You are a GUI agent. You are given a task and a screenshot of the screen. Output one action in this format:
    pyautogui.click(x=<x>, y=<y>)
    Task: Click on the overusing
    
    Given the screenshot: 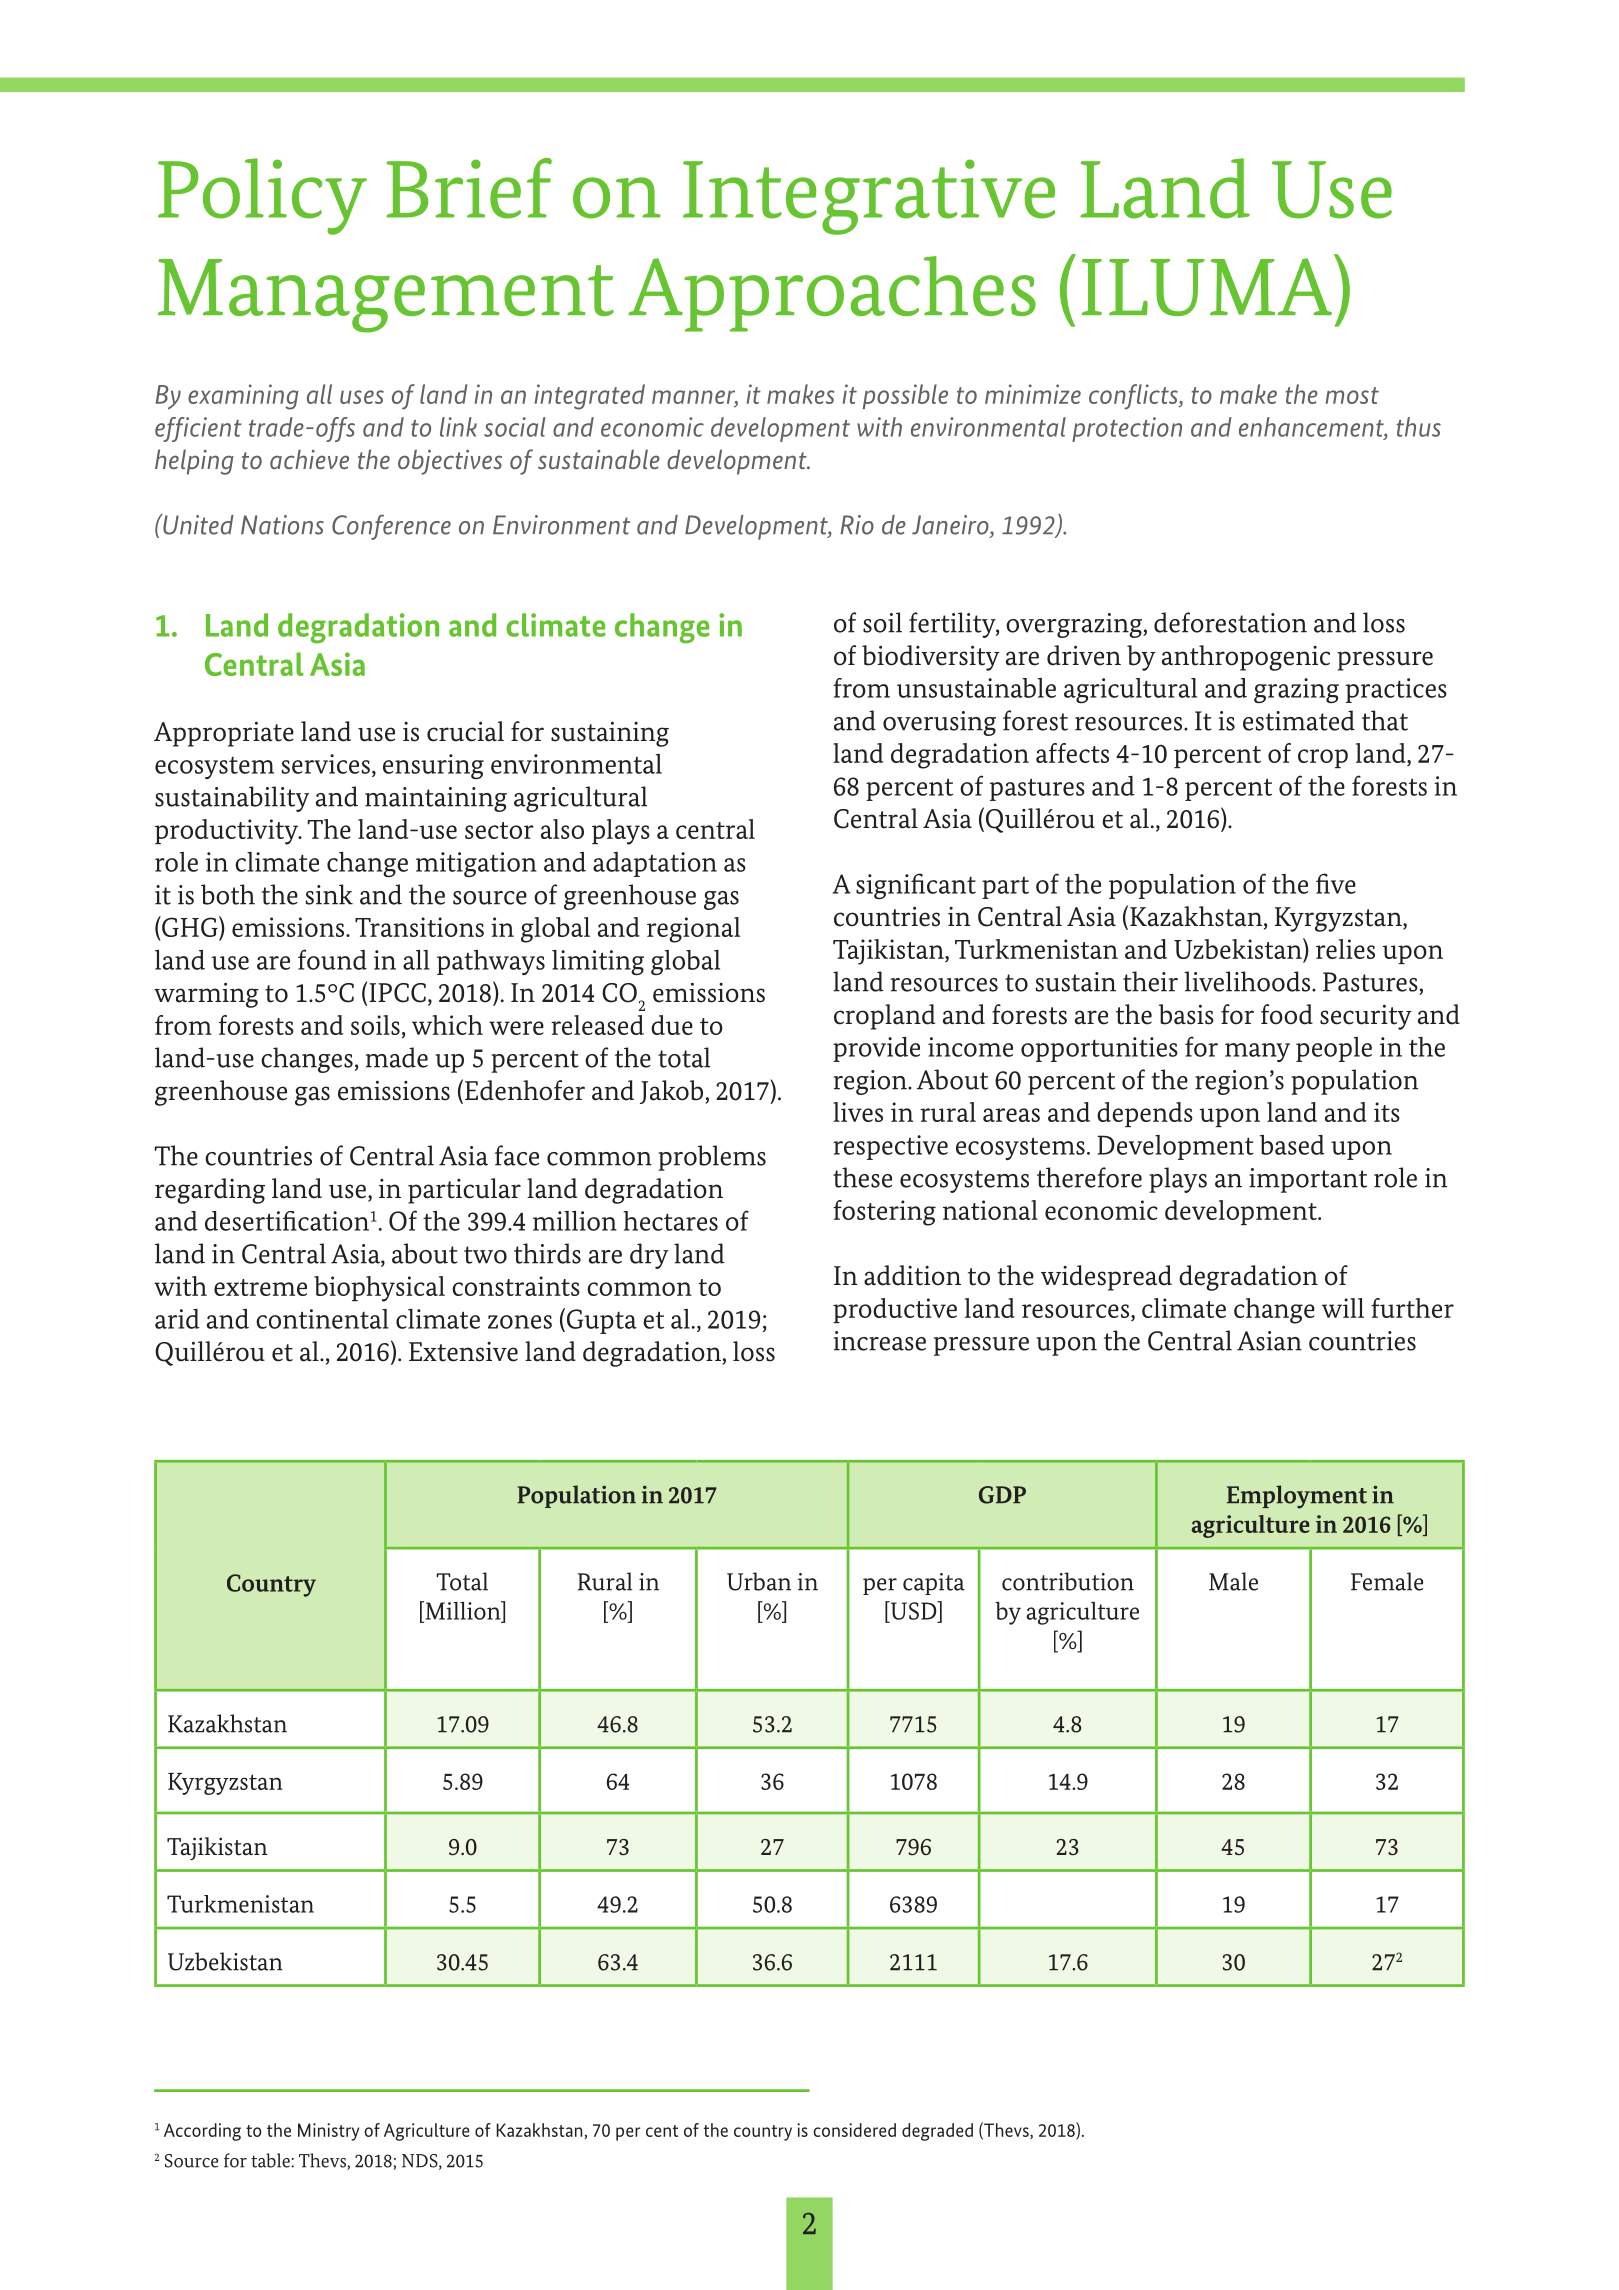 What is the action you would take?
    pyautogui.click(x=939, y=723)
